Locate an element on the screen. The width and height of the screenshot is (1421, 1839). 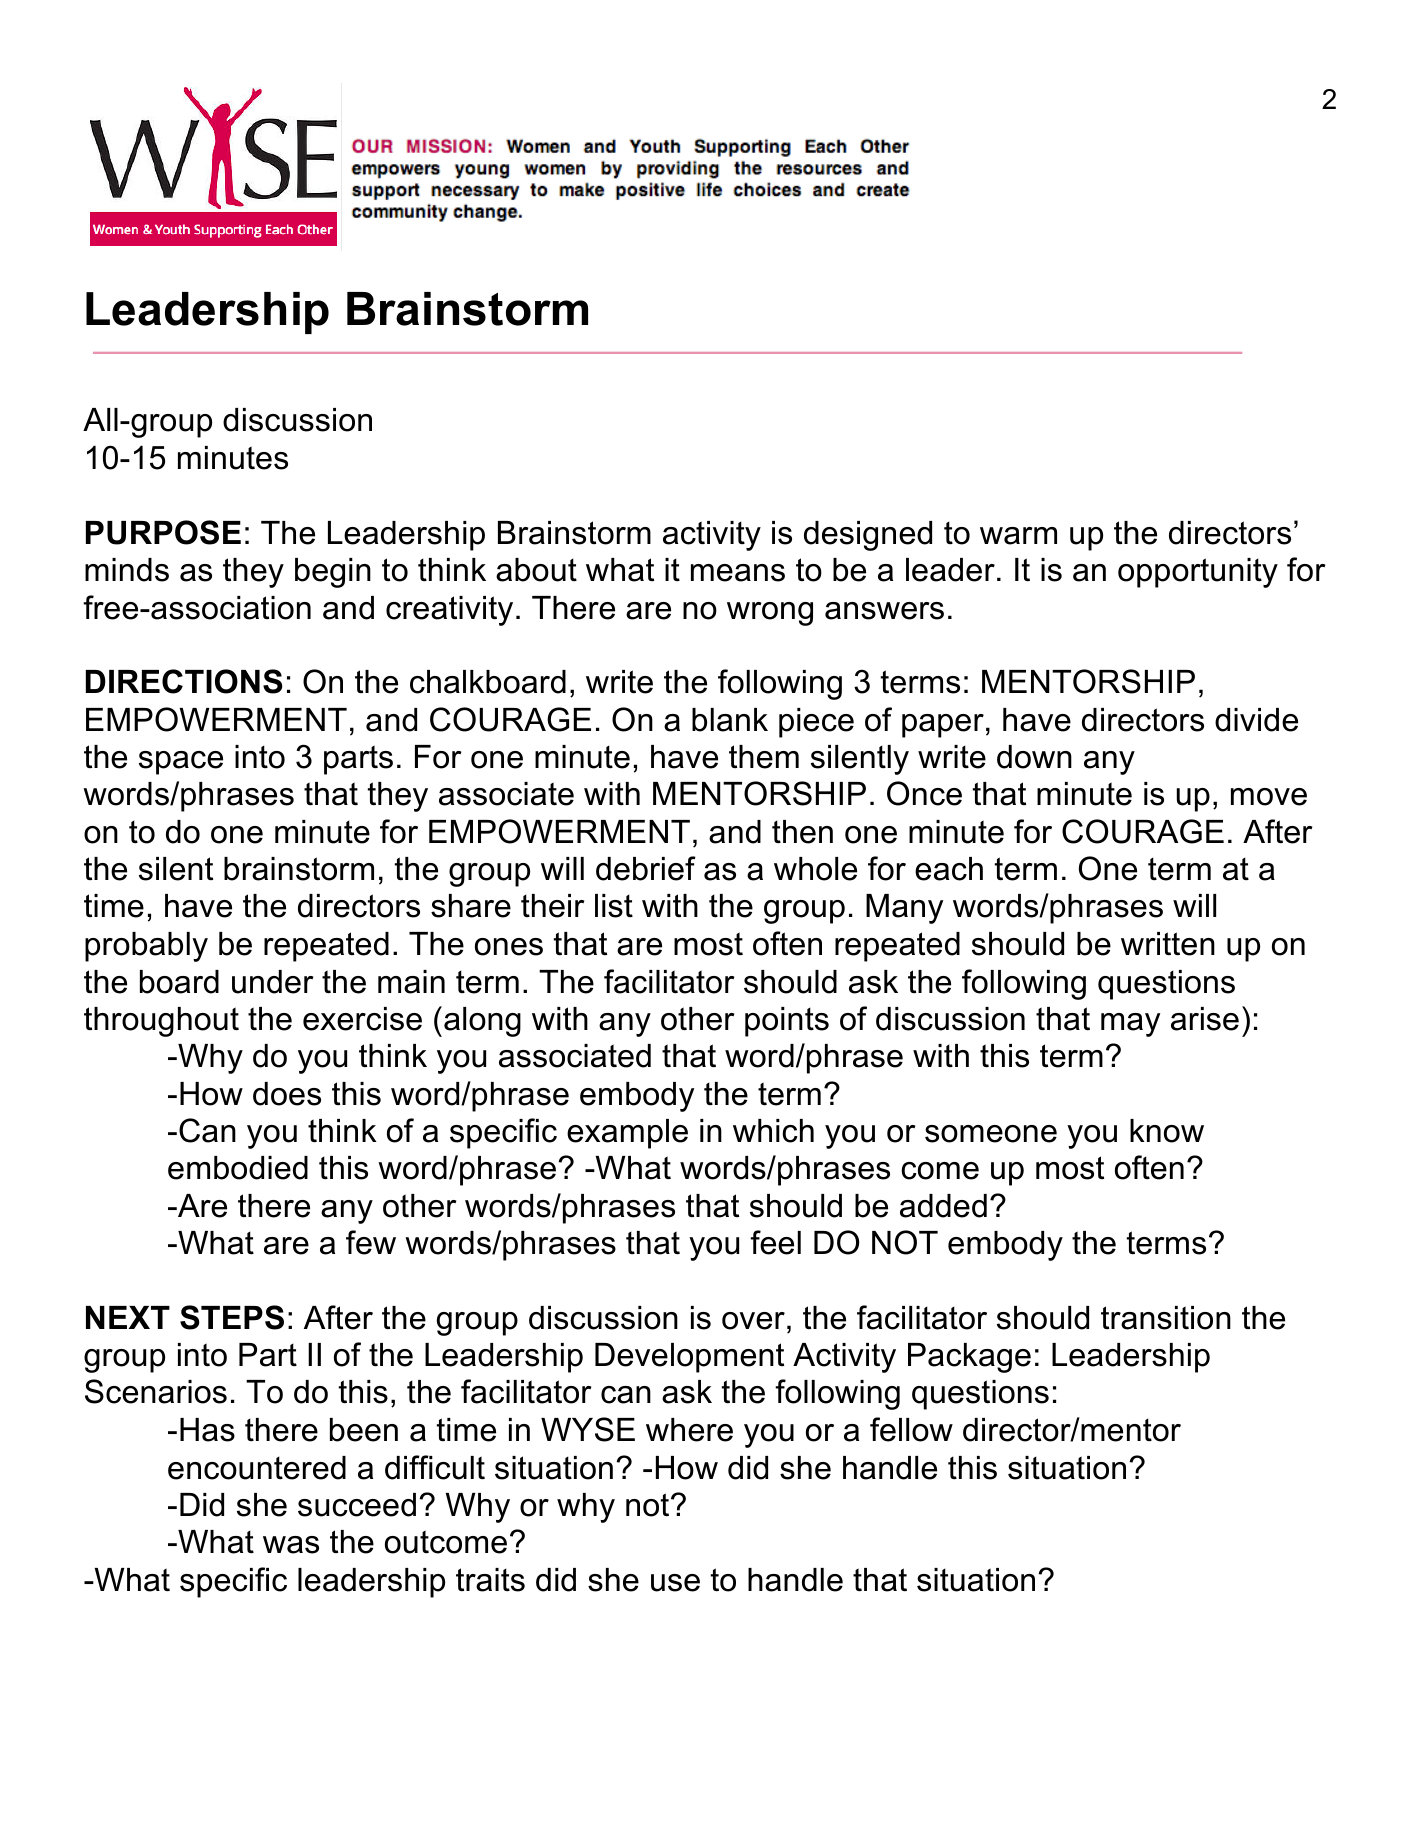
space is located at coordinates (181, 763).
